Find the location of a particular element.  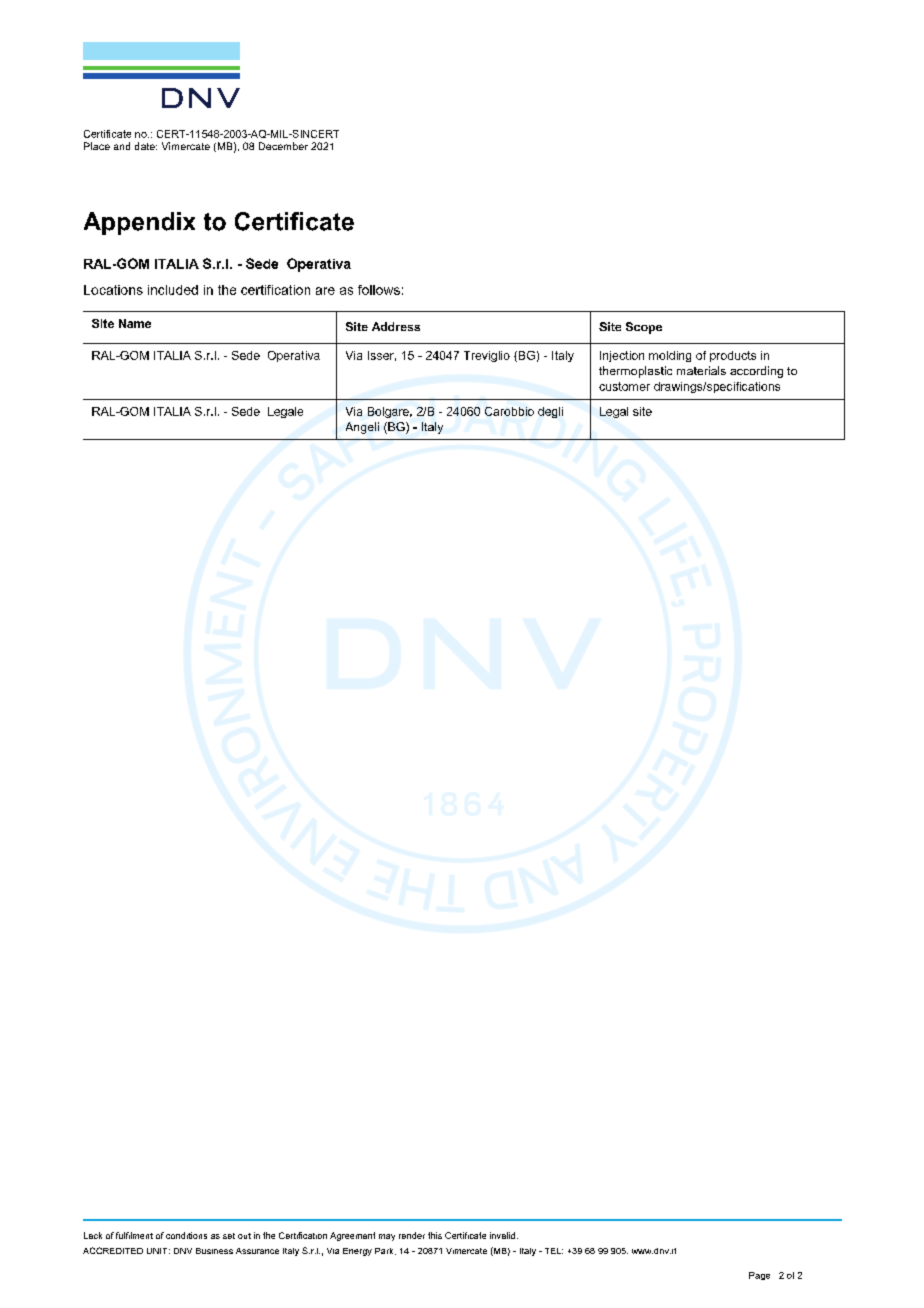

Page is located at coordinates (759, 1276).
